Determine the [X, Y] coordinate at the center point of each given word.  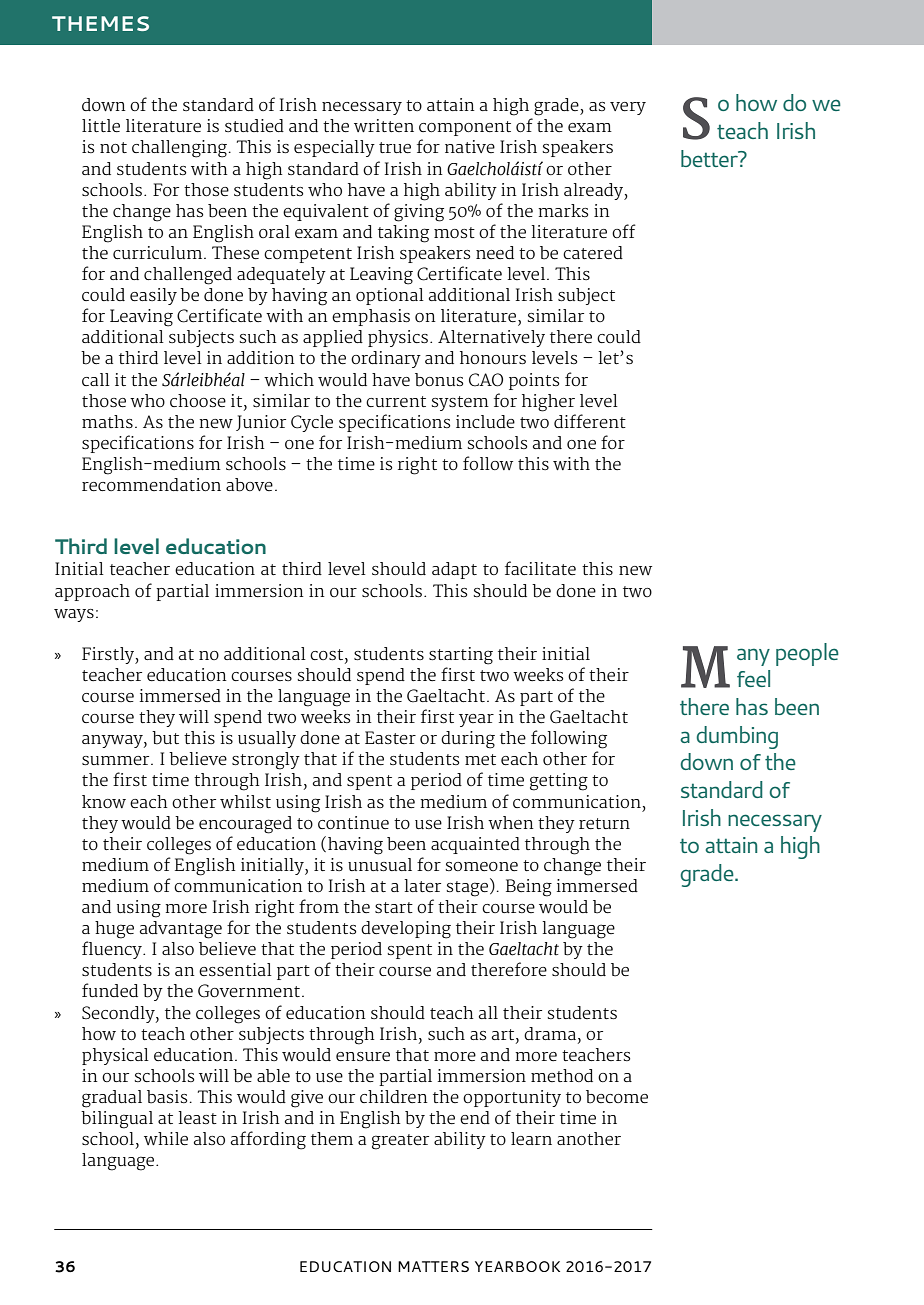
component [465, 128]
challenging [179, 149]
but [165, 738]
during [468, 740]
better [710, 158]
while [166, 1138]
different [590, 421]
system [460, 403]
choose [198, 400]
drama [550, 1033]
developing [406, 930]
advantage [181, 930]
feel [753, 678]
